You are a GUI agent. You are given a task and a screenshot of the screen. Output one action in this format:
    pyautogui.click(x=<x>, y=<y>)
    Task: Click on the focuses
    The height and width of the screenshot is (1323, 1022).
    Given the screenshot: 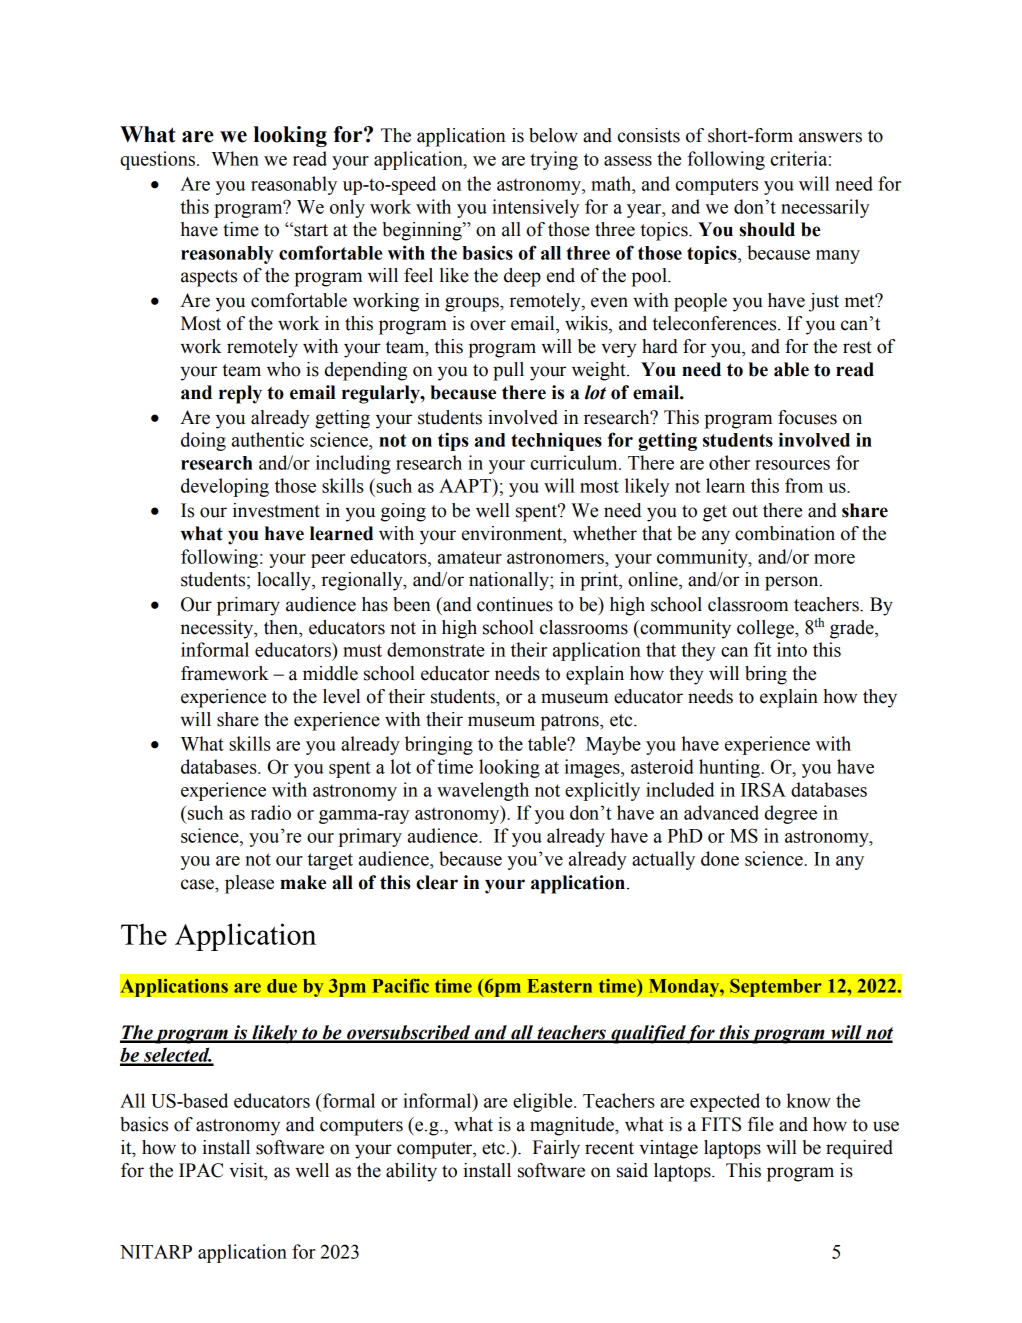 What is the action you would take?
    pyautogui.click(x=807, y=417)
